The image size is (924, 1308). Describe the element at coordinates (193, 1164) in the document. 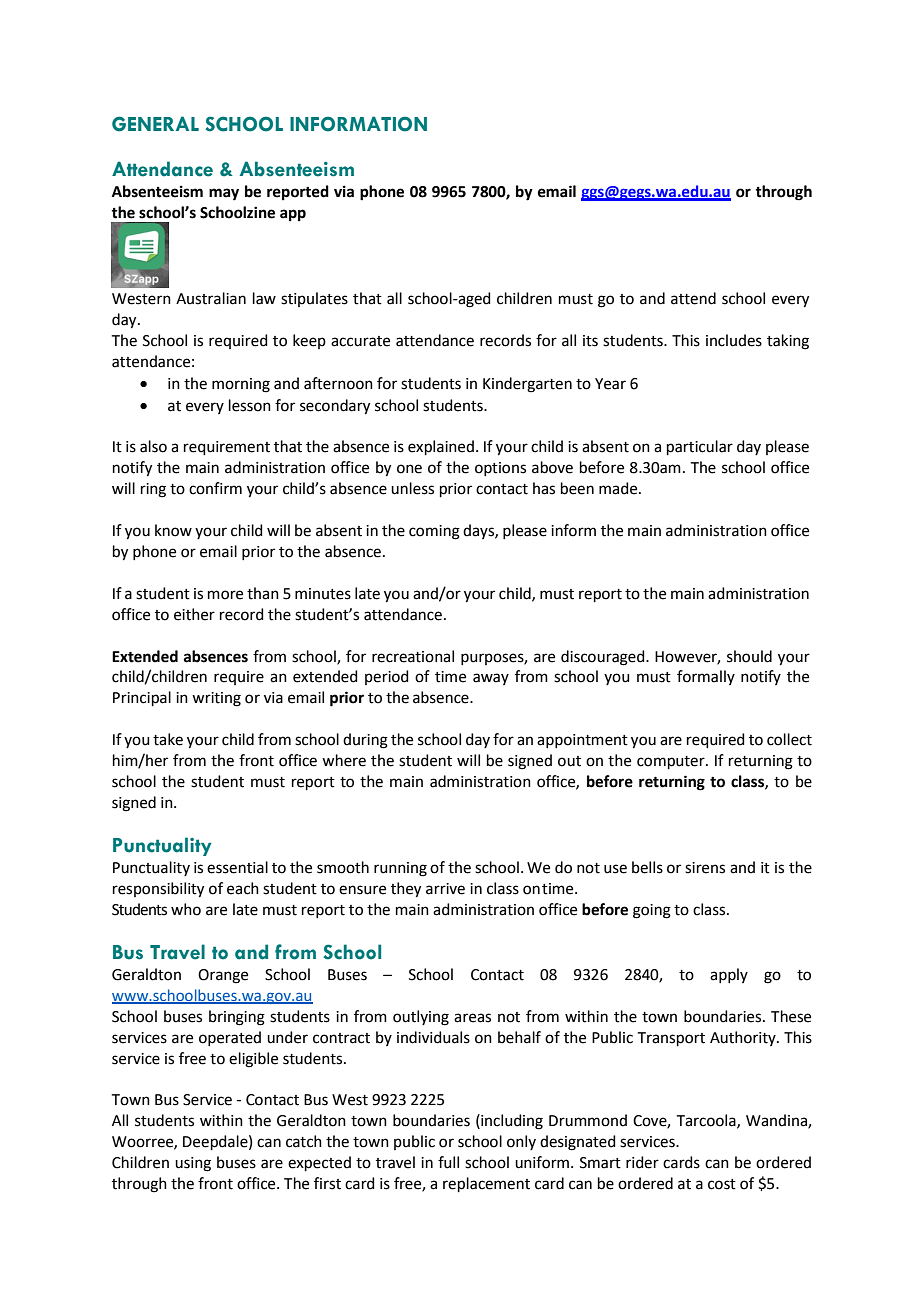

I see `using` at that location.
